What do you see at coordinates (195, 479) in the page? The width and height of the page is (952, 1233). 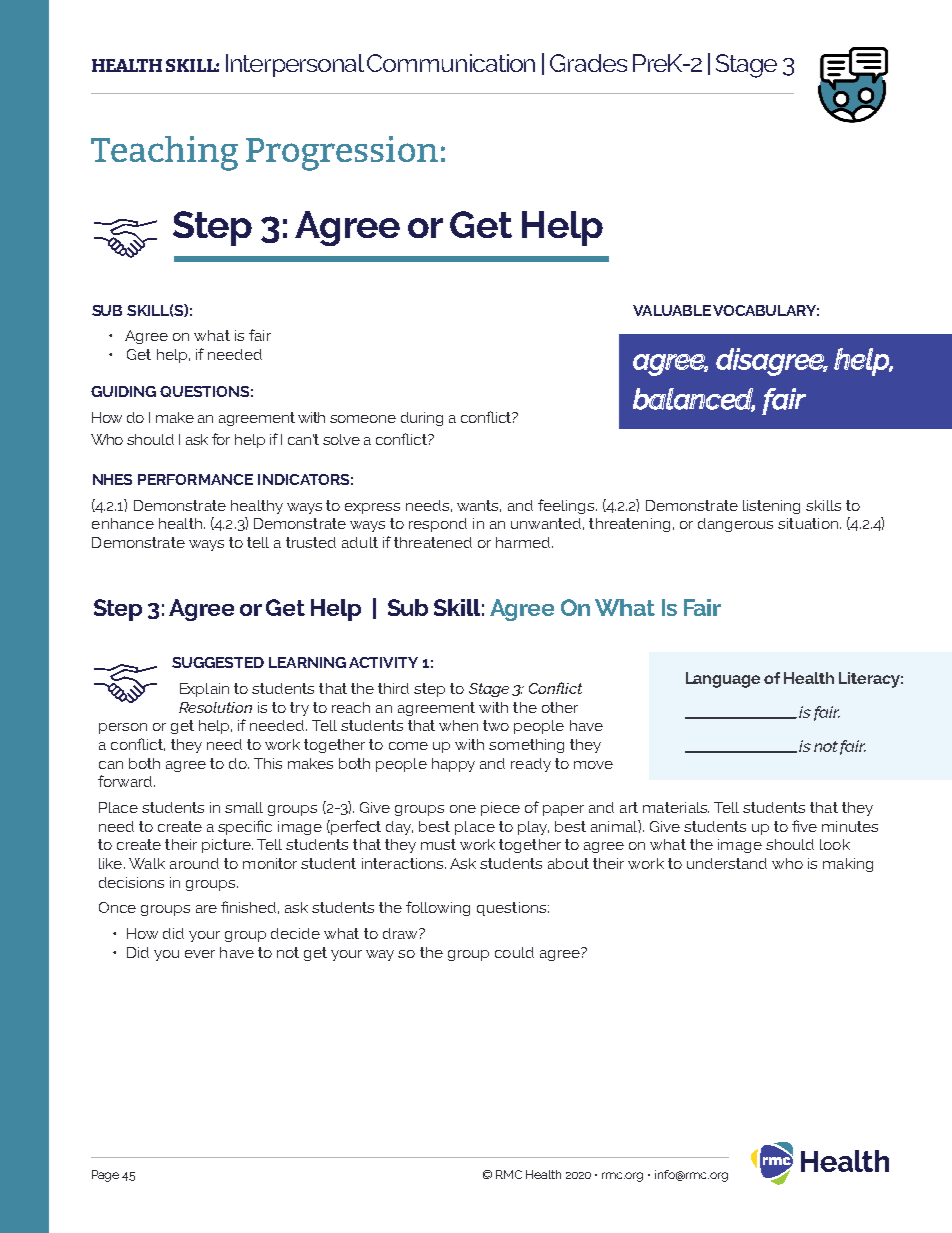 I see `PERFORMANCE` at bounding box center [195, 479].
